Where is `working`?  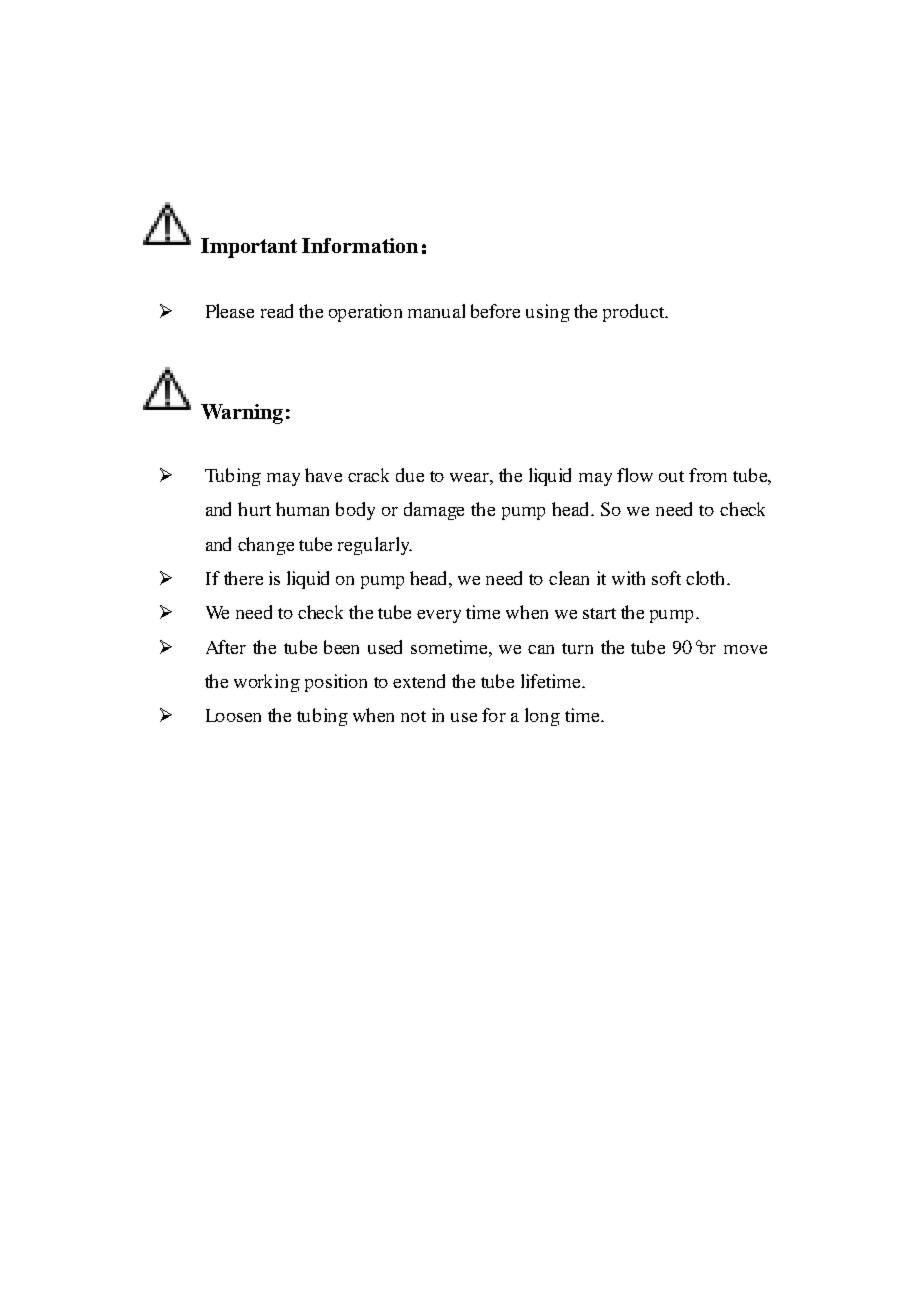
working is located at coordinates (267, 683).
